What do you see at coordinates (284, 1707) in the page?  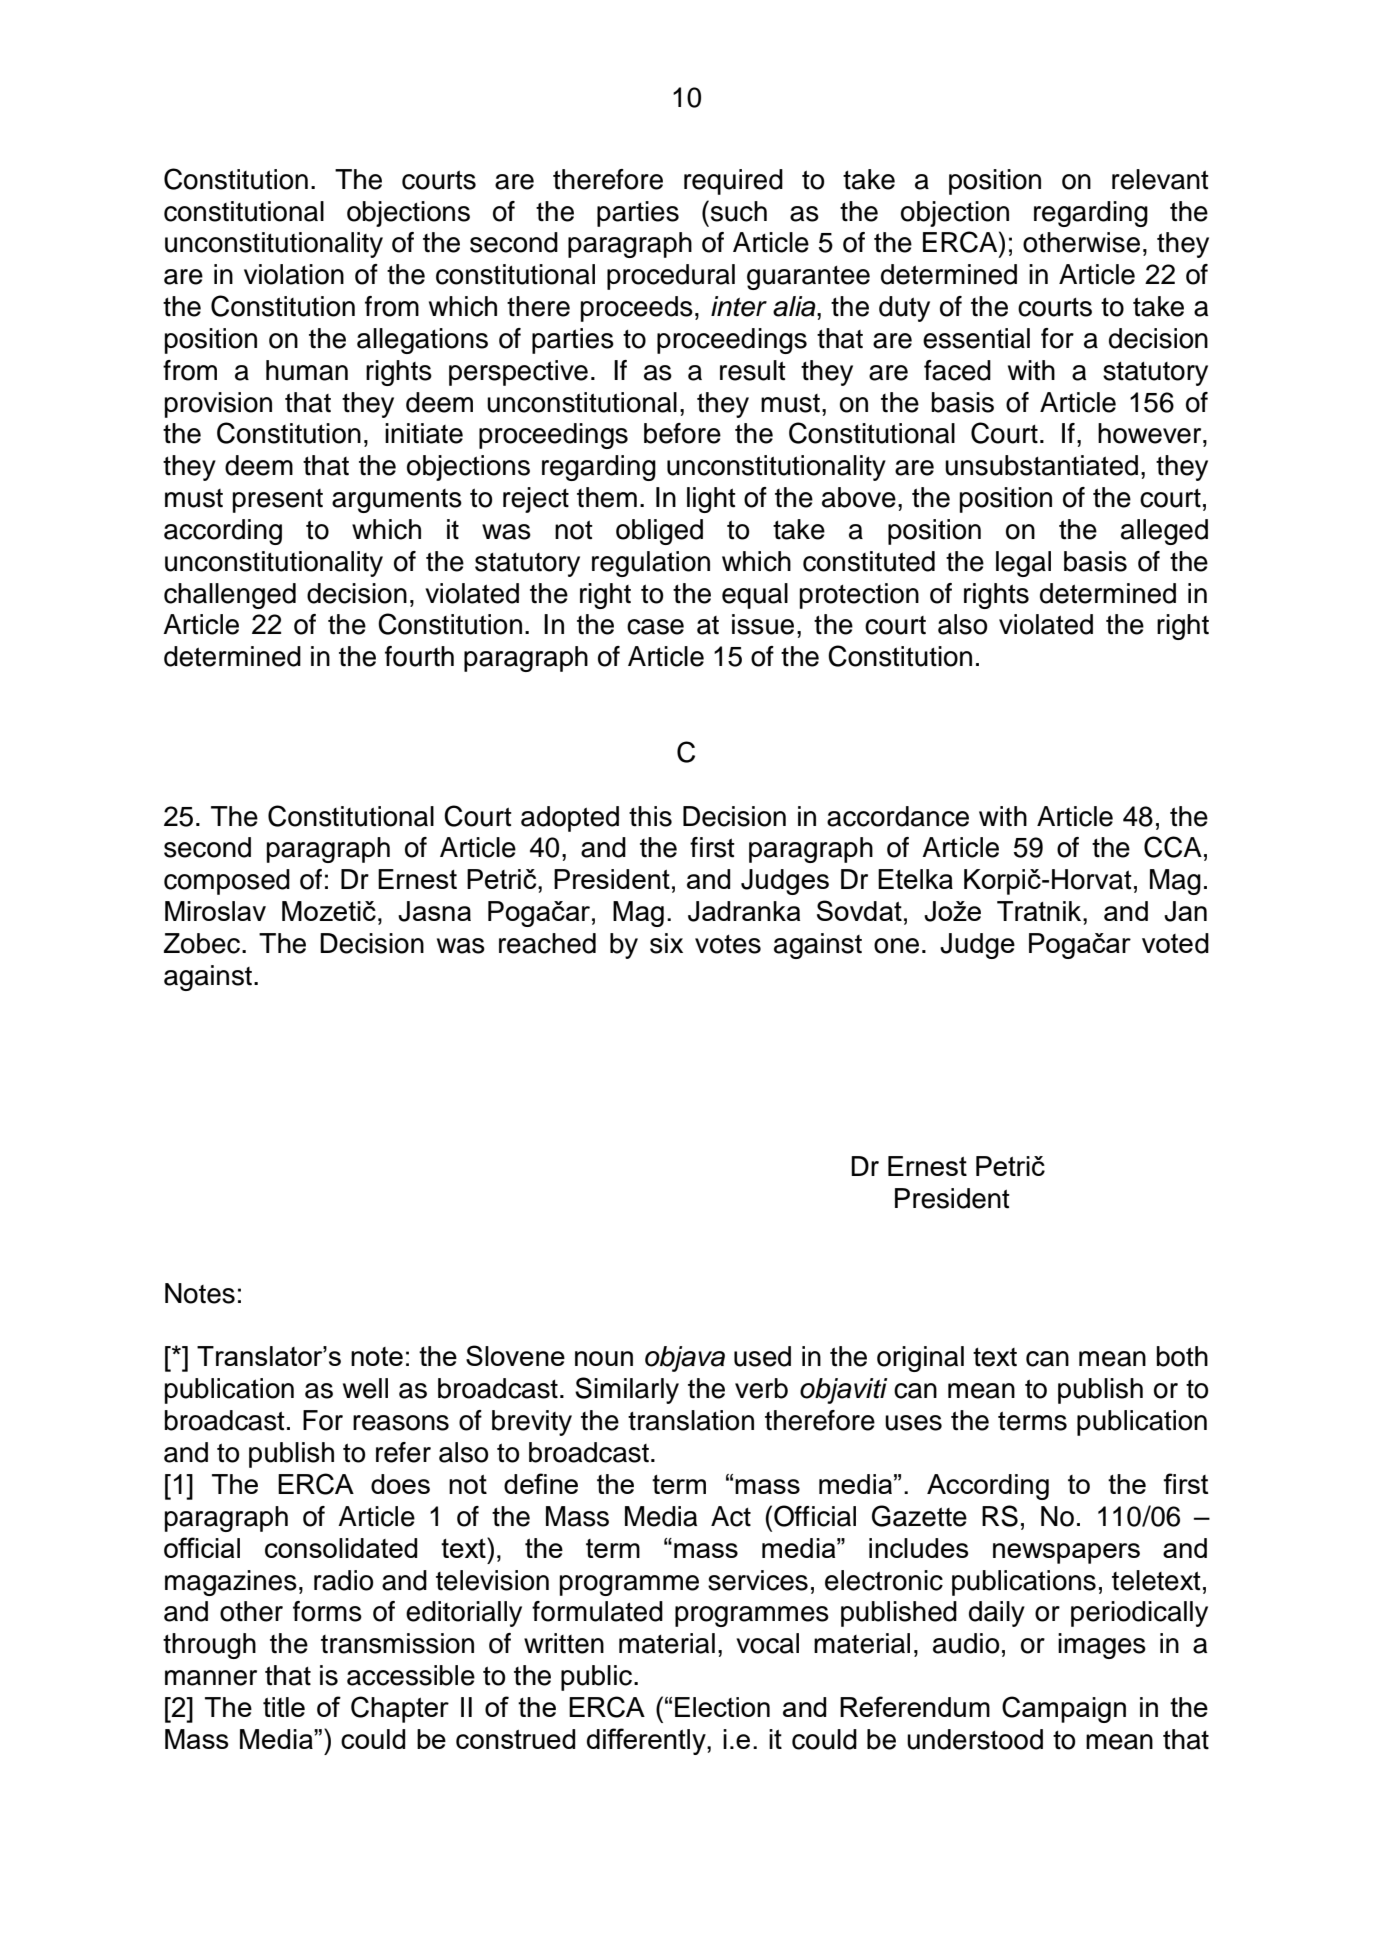 I see `title` at bounding box center [284, 1707].
